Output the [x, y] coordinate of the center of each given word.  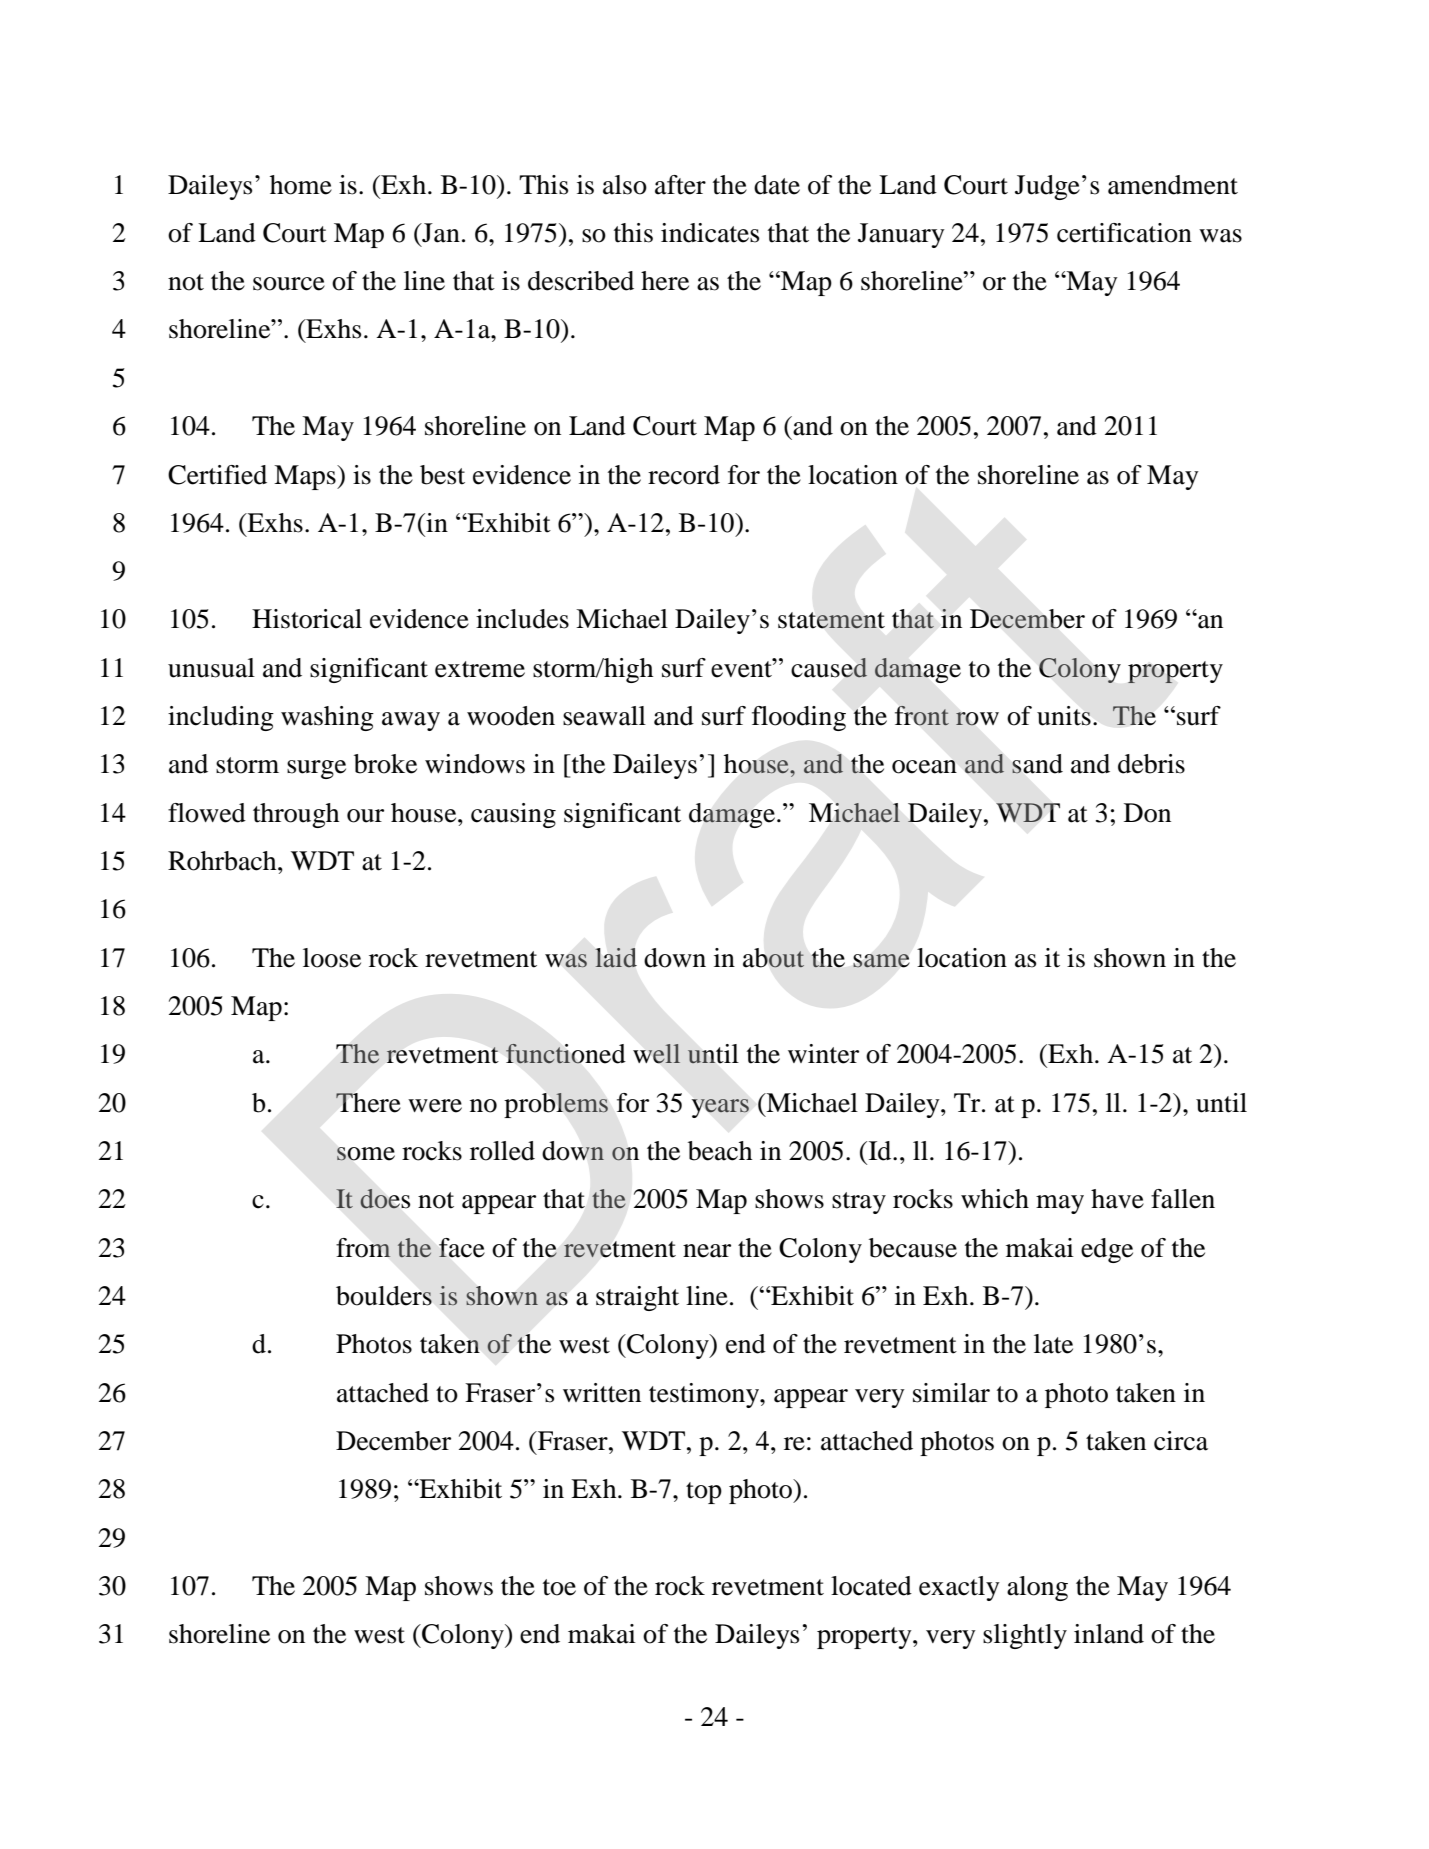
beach [720, 1151]
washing [327, 718]
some [366, 1154]
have [1117, 1199]
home [301, 185]
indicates [710, 233]
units [1064, 716]
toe [559, 1587]
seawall [604, 716]
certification [1124, 233]
